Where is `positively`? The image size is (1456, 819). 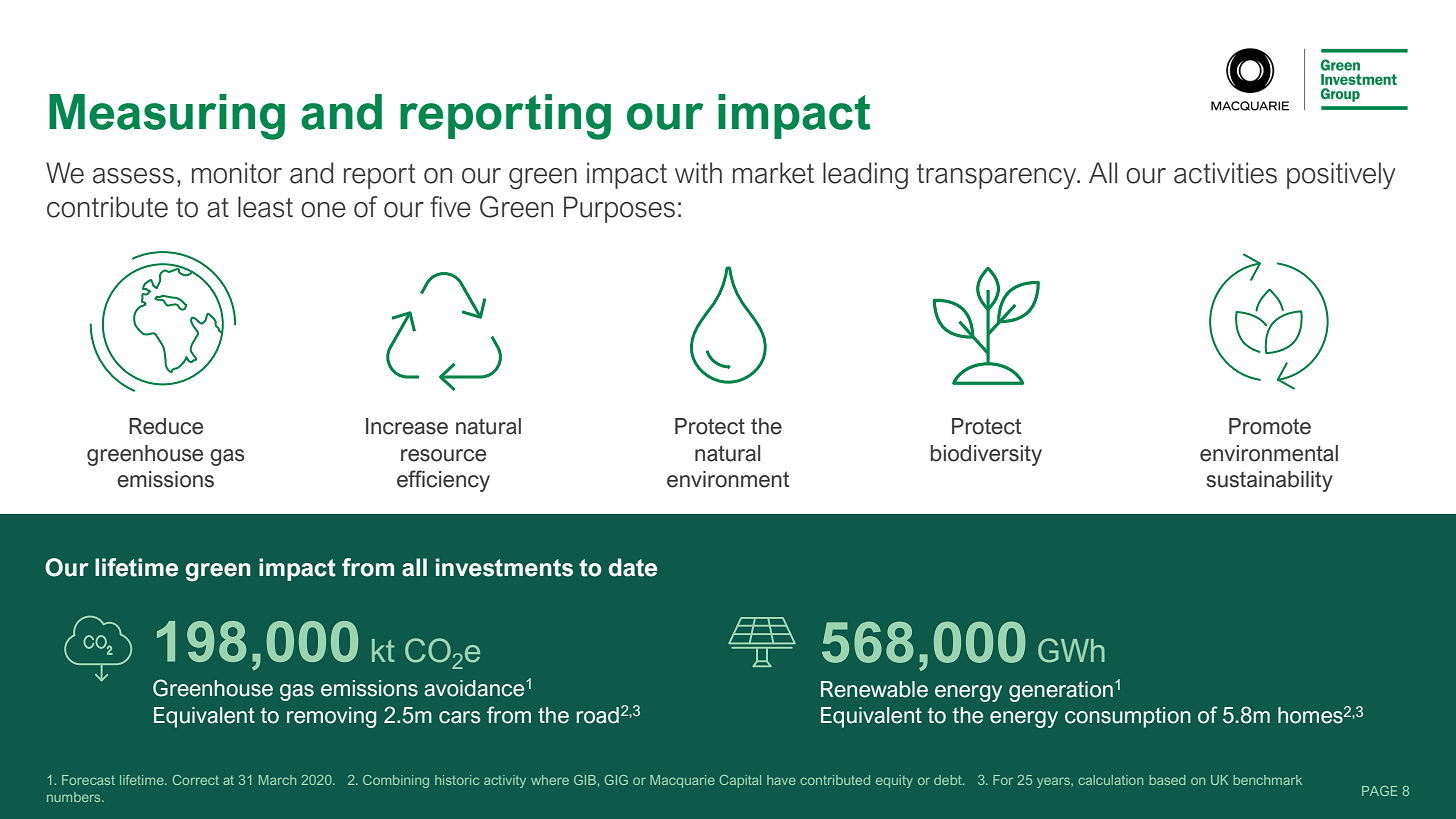
positively is located at coordinates (1341, 175).
